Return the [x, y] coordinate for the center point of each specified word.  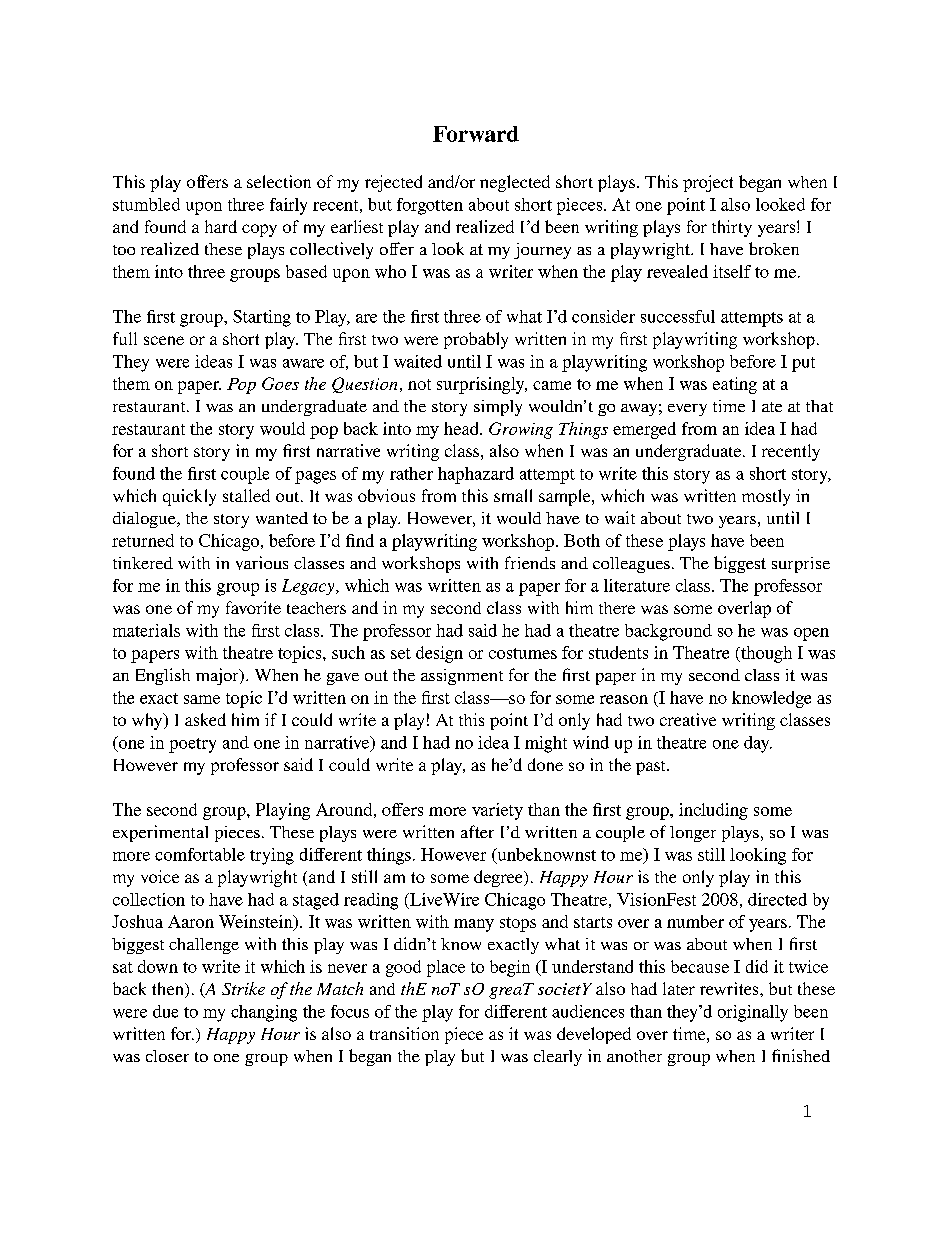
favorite [253, 607]
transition [404, 1033]
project [708, 183]
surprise [801, 565]
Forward [476, 134]
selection [279, 181]
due [165, 1011]
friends [530, 562]
